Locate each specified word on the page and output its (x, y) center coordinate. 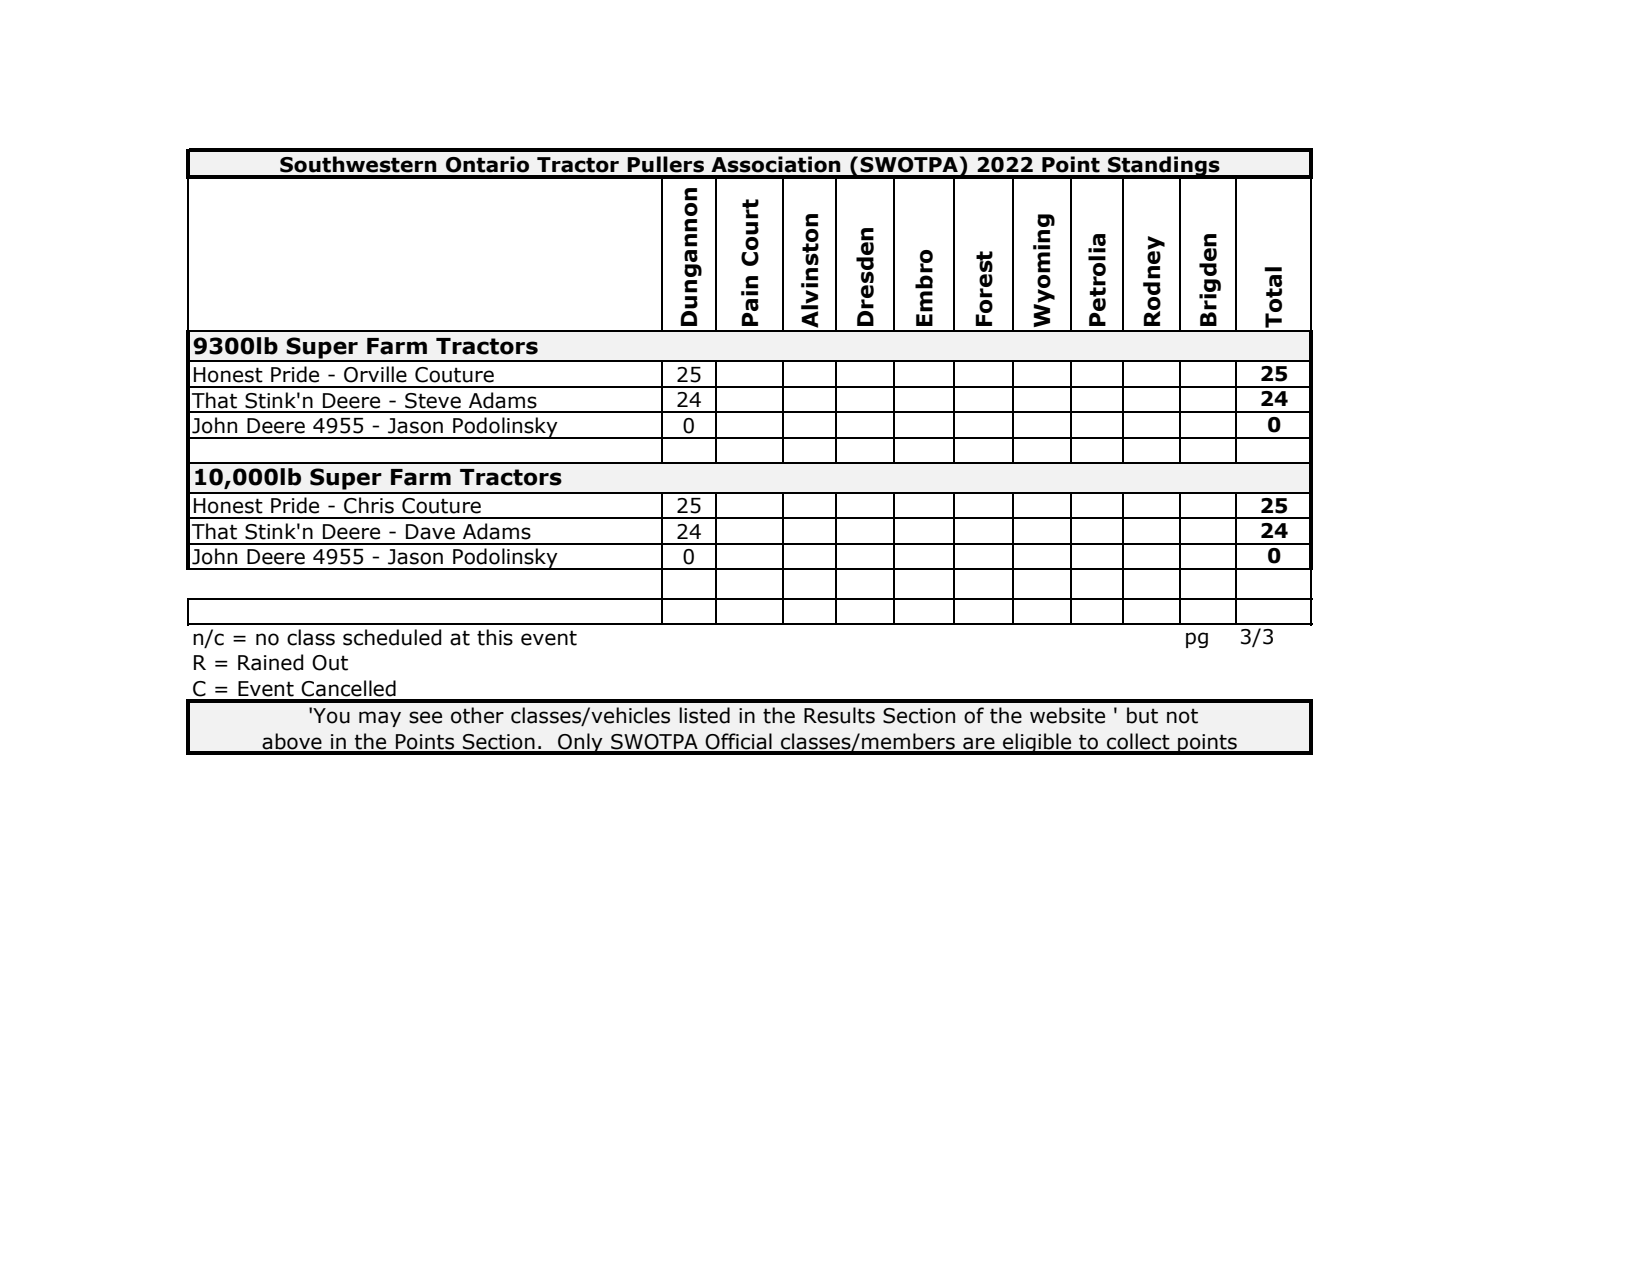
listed (704, 715)
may (380, 719)
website (1067, 715)
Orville (375, 374)
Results (839, 715)
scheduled (392, 637)
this (495, 637)
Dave (430, 532)
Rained (271, 662)
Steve (433, 401)
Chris (369, 505)
